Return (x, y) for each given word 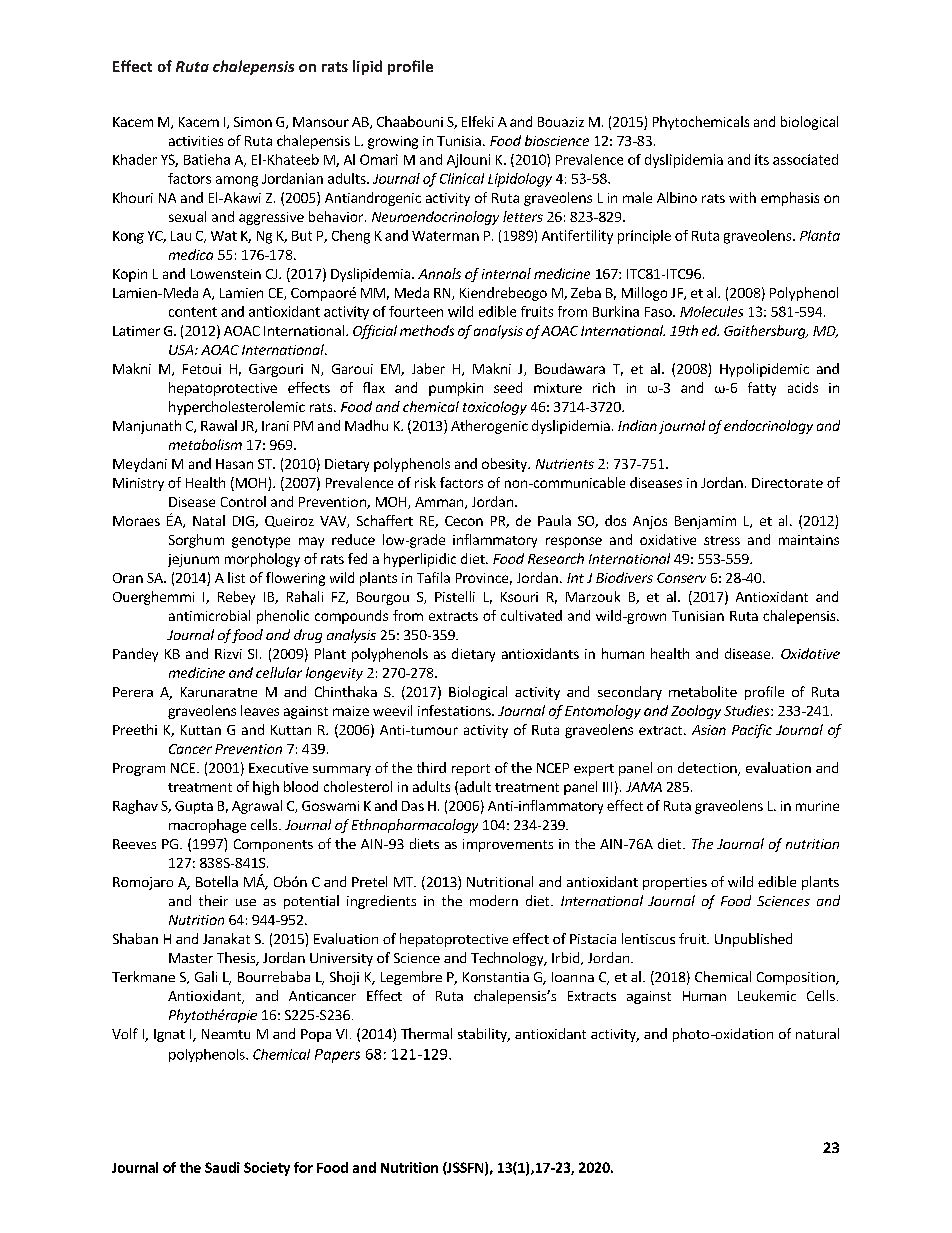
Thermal (426, 1033)
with (742, 197)
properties (675, 883)
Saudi (222, 1167)
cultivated (531, 615)
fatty (762, 389)
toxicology (495, 408)
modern (494, 900)
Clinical (462, 178)
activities (196, 141)
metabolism (205, 444)
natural (817, 1033)
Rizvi (228, 654)
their (213, 900)
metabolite (703, 691)
